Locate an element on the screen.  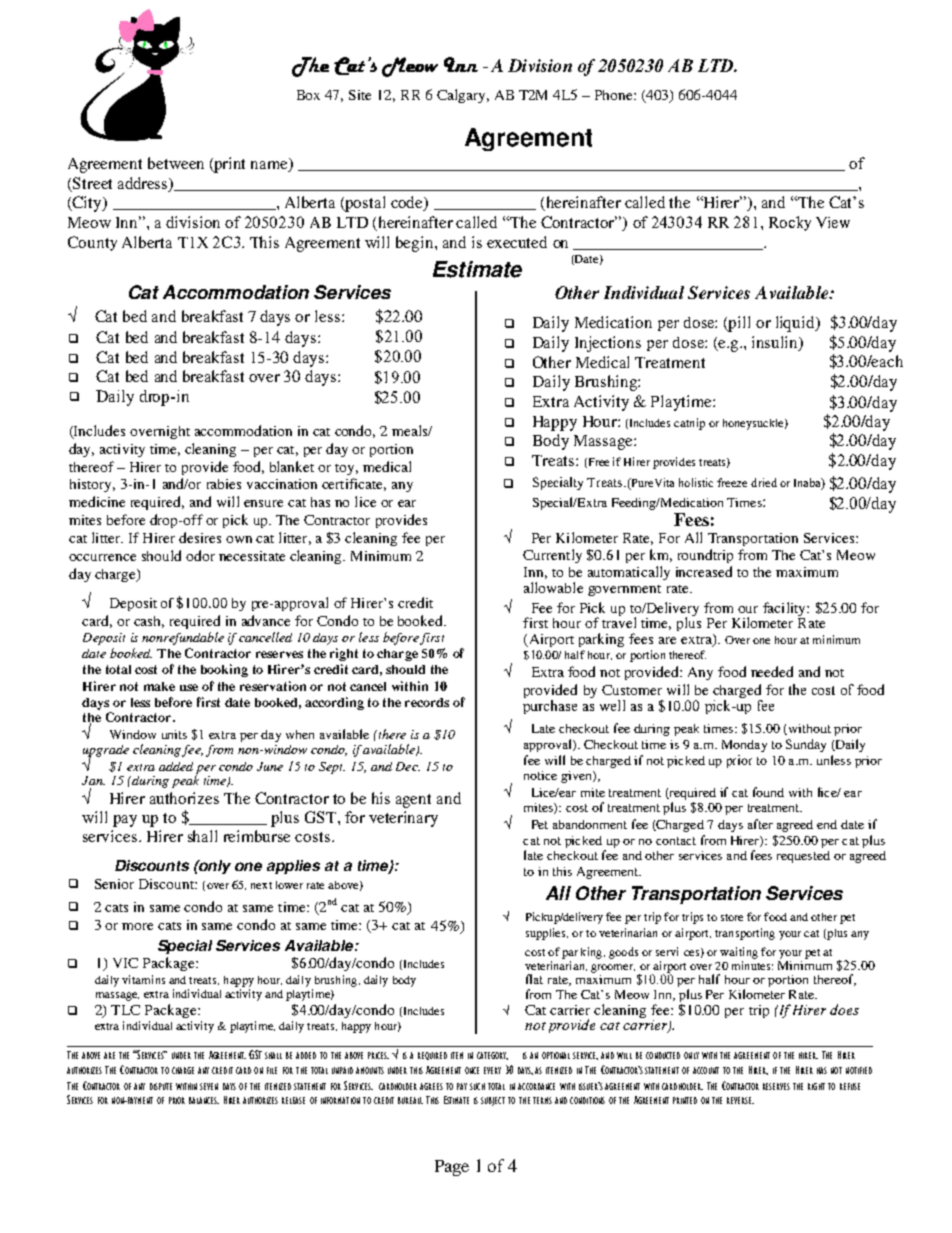
allowable is located at coordinates (553, 587).
